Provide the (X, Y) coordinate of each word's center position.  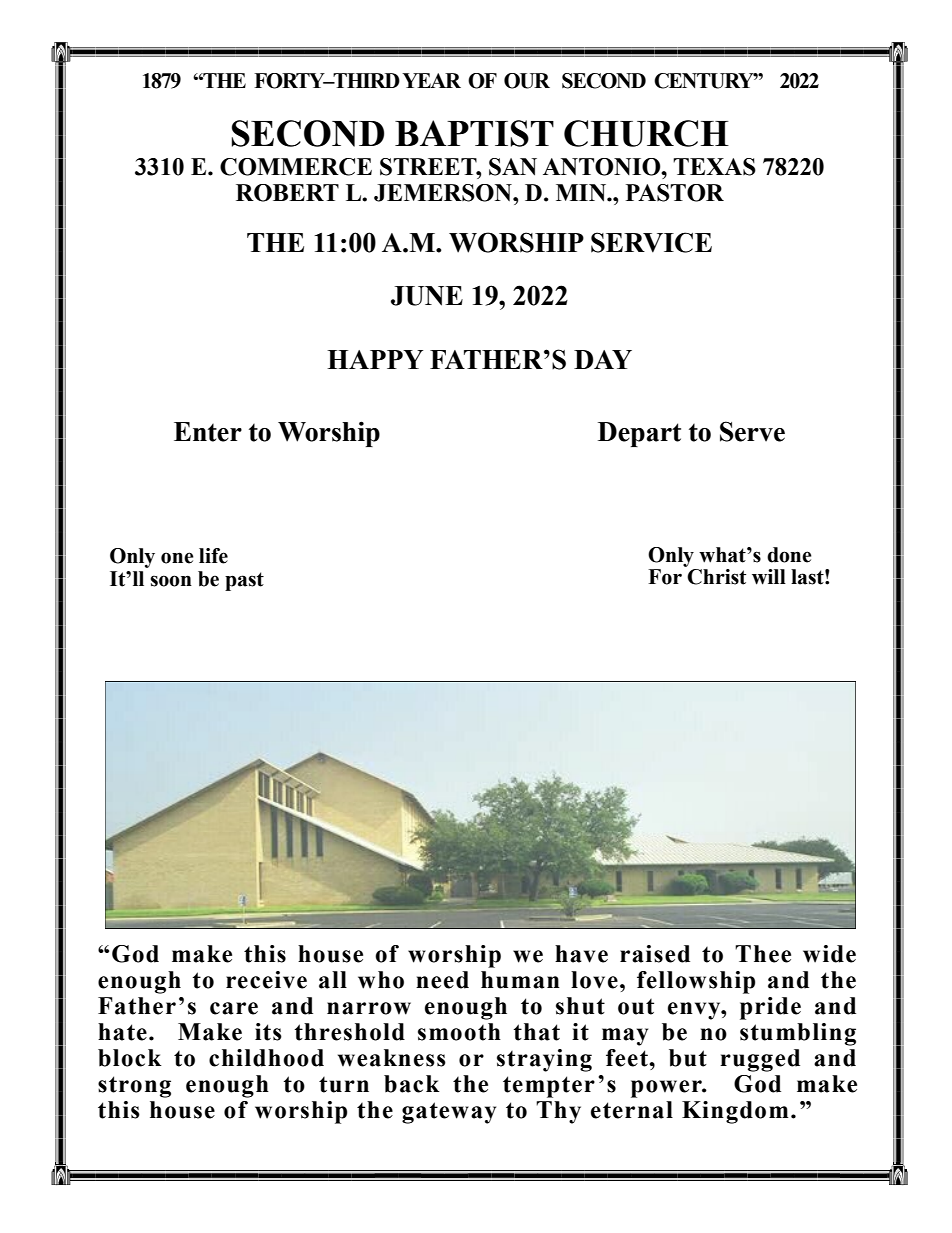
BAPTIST (474, 133)
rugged (760, 1060)
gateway (449, 1113)
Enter (208, 432)
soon (171, 581)
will (769, 577)
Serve (752, 431)
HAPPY (375, 359)
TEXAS (714, 167)
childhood (266, 1058)
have (581, 954)
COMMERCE (296, 167)
